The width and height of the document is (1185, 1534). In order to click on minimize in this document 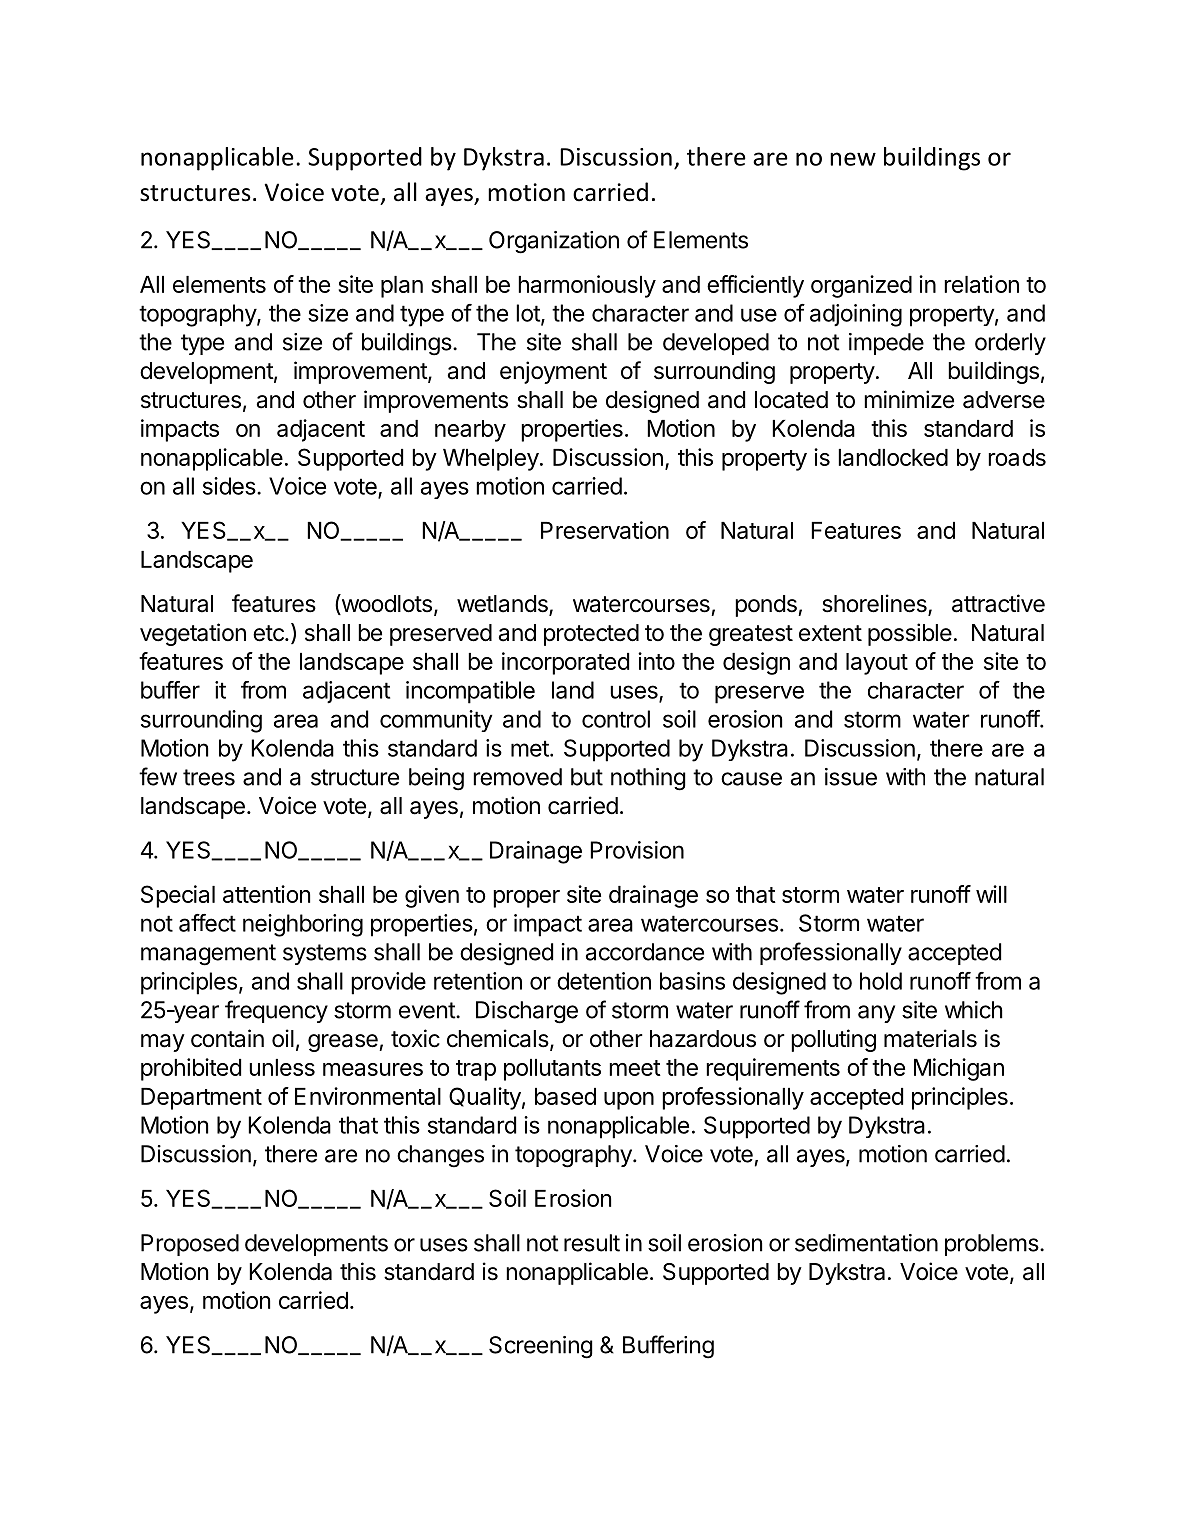, I will do `click(909, 399)`.
